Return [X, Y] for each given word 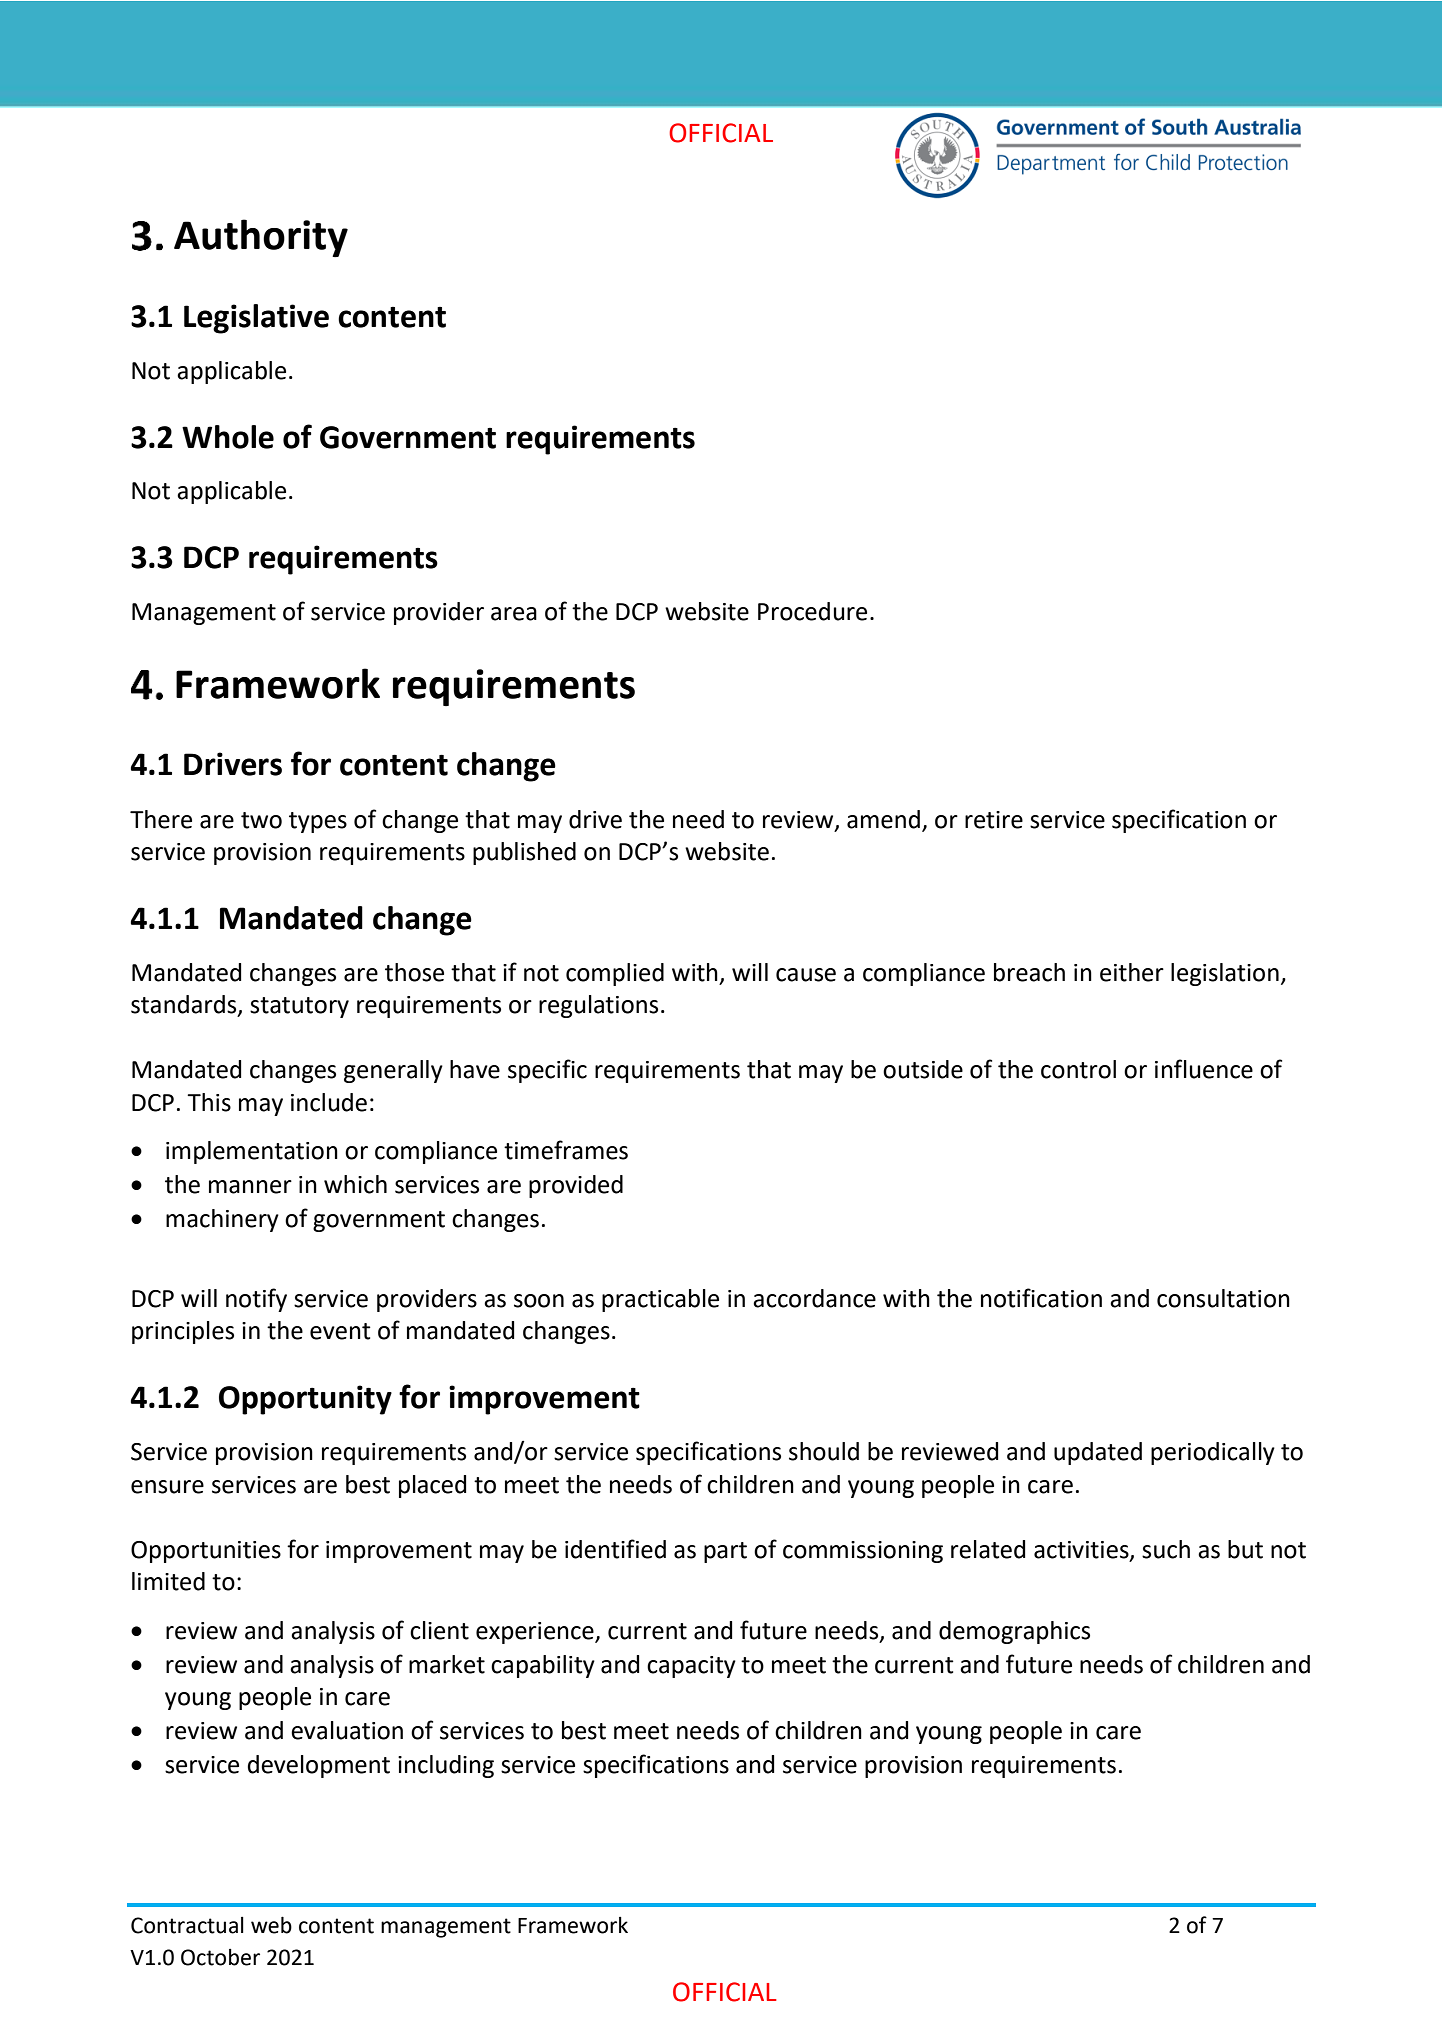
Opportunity [305, 1400]
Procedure [812, 611]
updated [1098, 1453]
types [318, 822]
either [1132, 972]
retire [994, 820]
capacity [691, 1667]
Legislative [256, 319]
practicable [660, 1300]
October [220, 1957]
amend [883, 819]
